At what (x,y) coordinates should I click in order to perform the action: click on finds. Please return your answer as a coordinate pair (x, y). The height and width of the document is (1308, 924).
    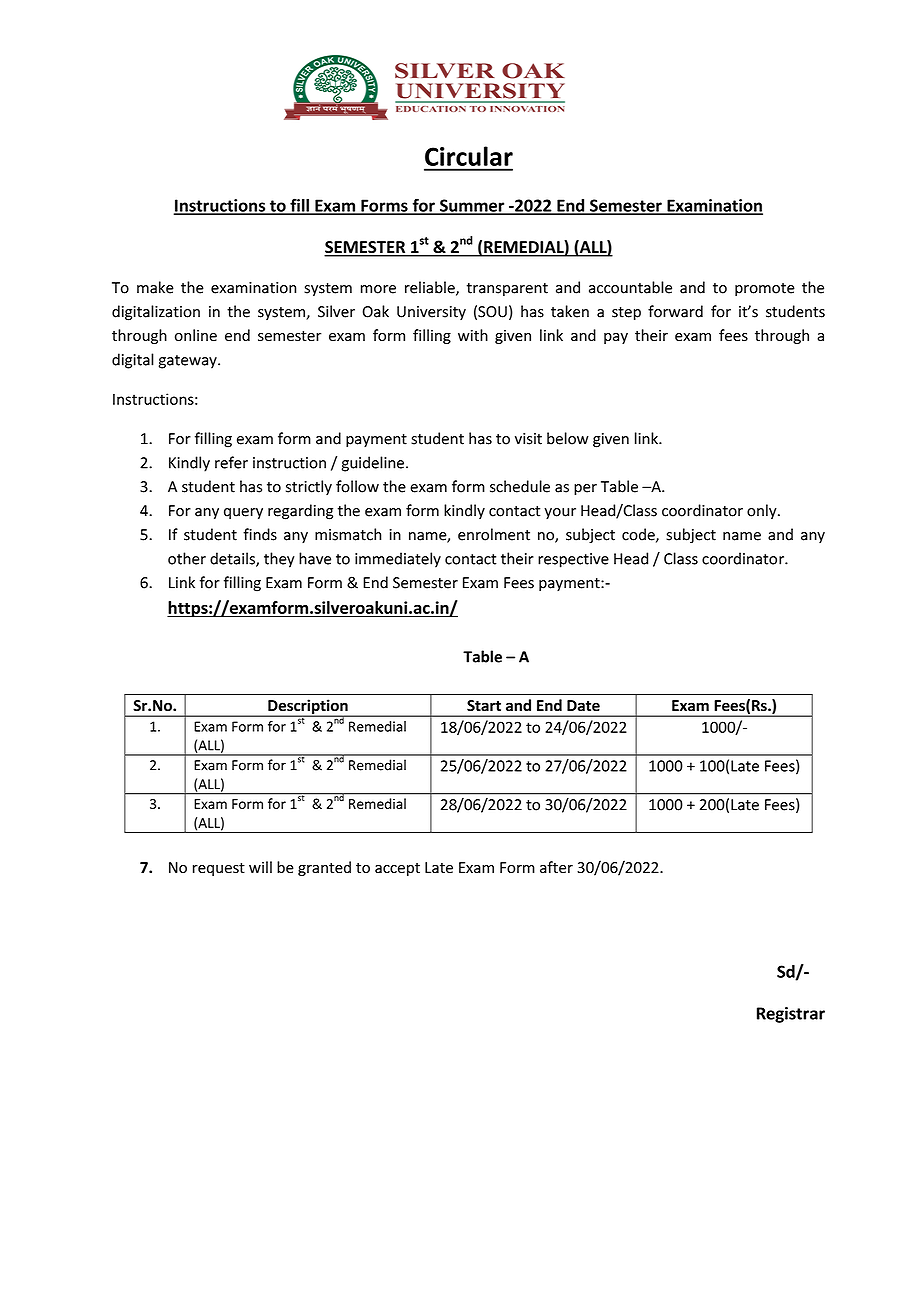
    Looking at the image, I should click on (260, 534).
